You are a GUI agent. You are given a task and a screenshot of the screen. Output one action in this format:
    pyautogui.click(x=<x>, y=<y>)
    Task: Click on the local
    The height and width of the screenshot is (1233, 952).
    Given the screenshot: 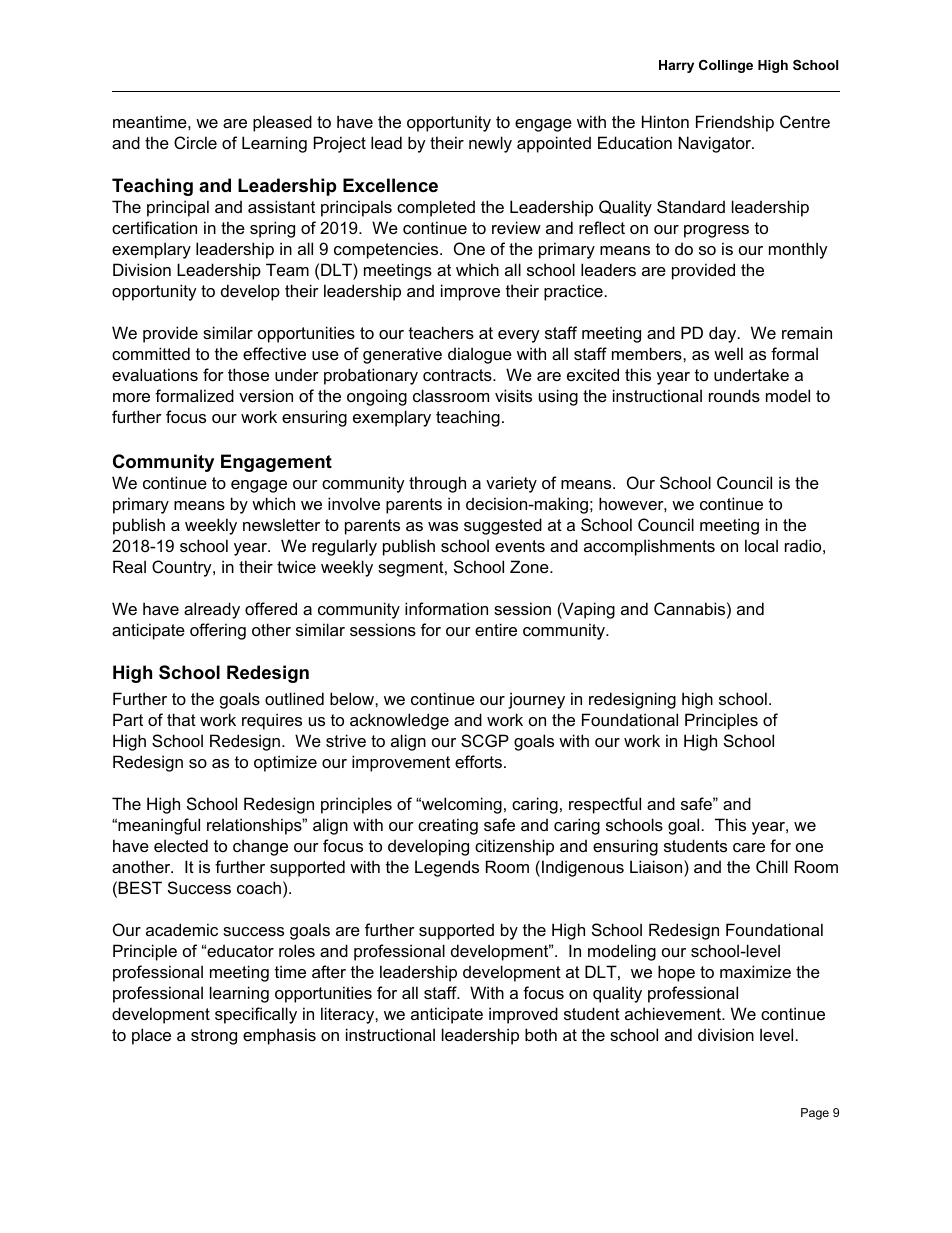 What is the action you would take?
    pyautogui.click(x=761, y=545)
